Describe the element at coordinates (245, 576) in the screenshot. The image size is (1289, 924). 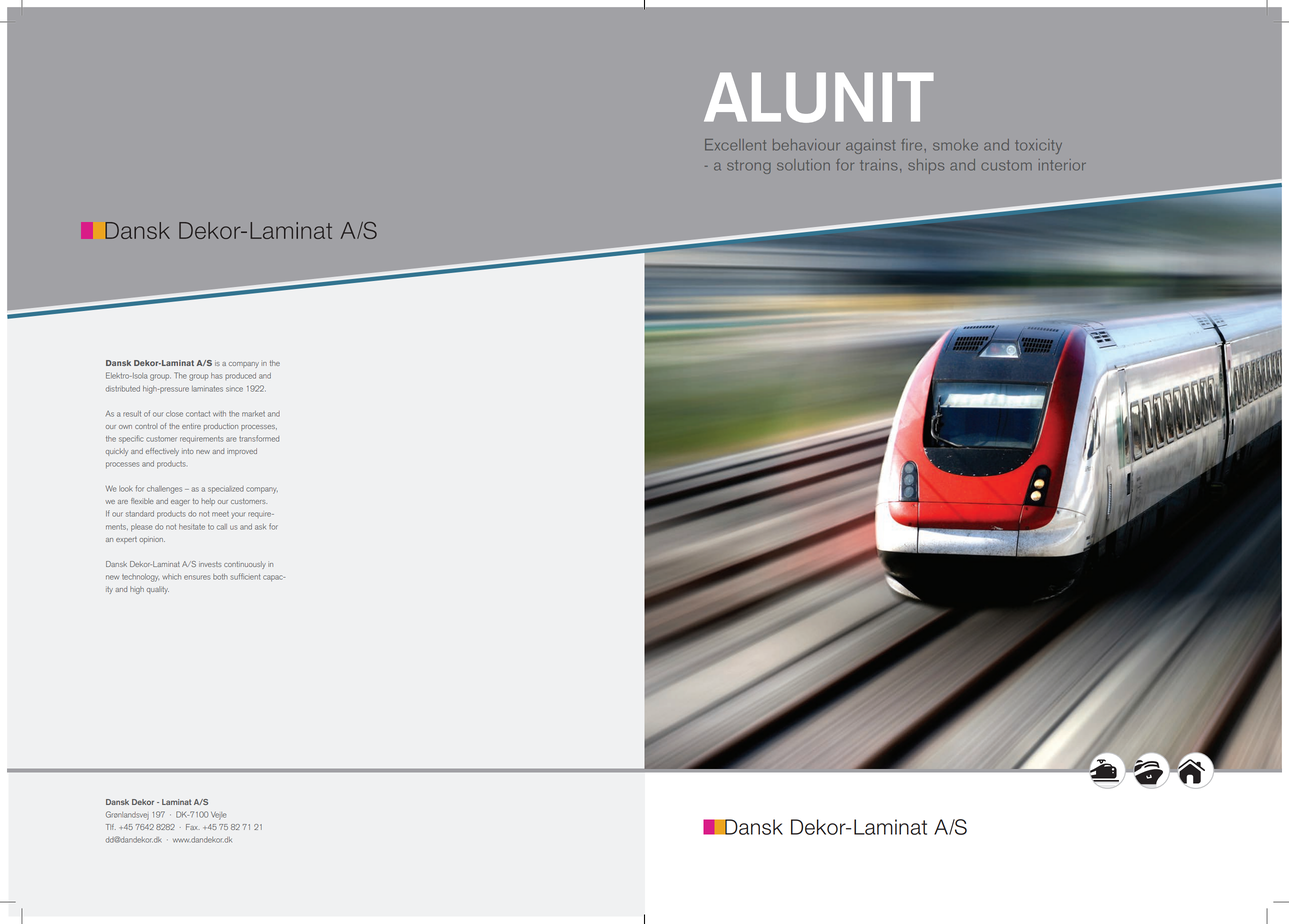
I see `sufficient` at that location.
